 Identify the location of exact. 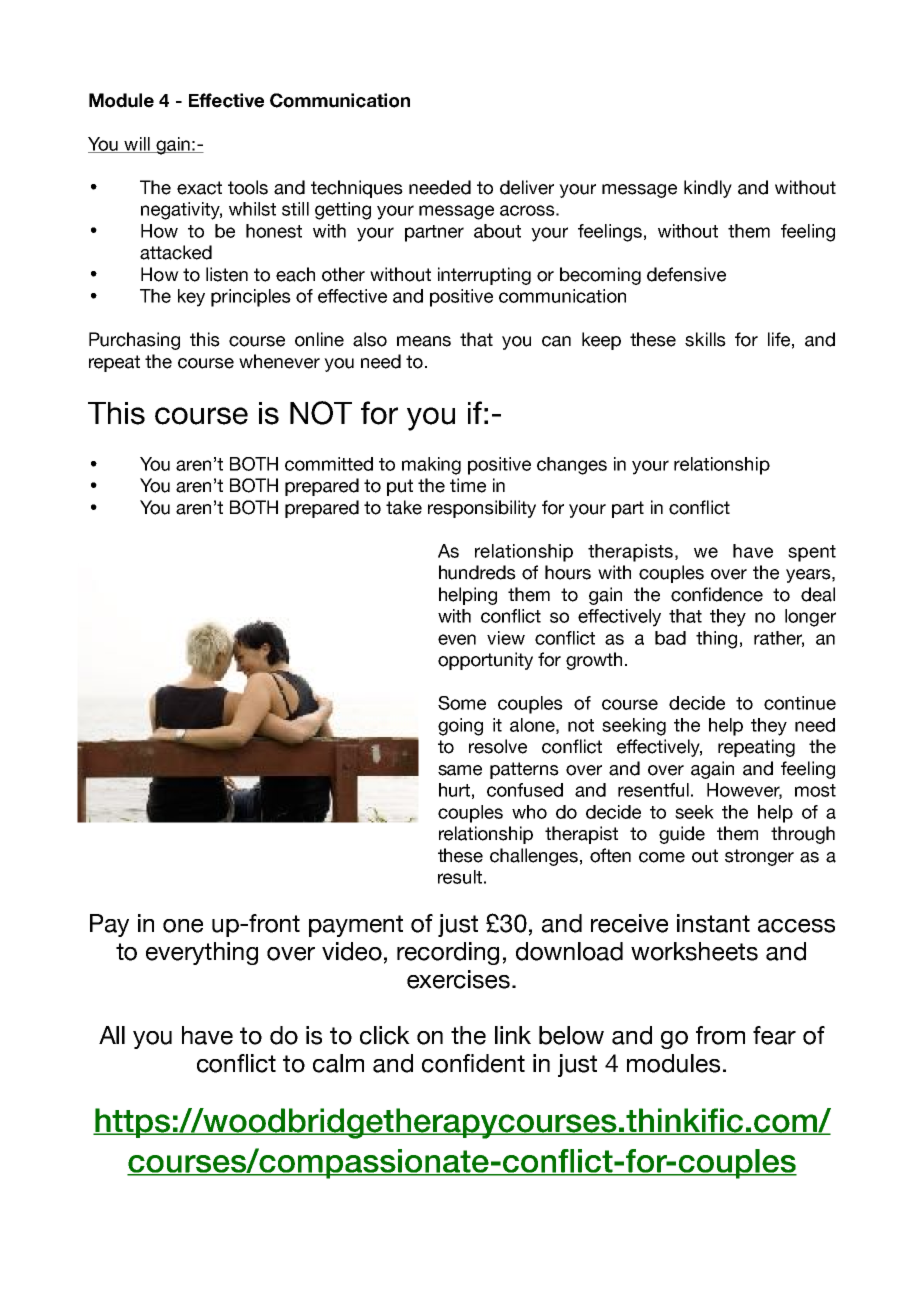
(199, 188).
